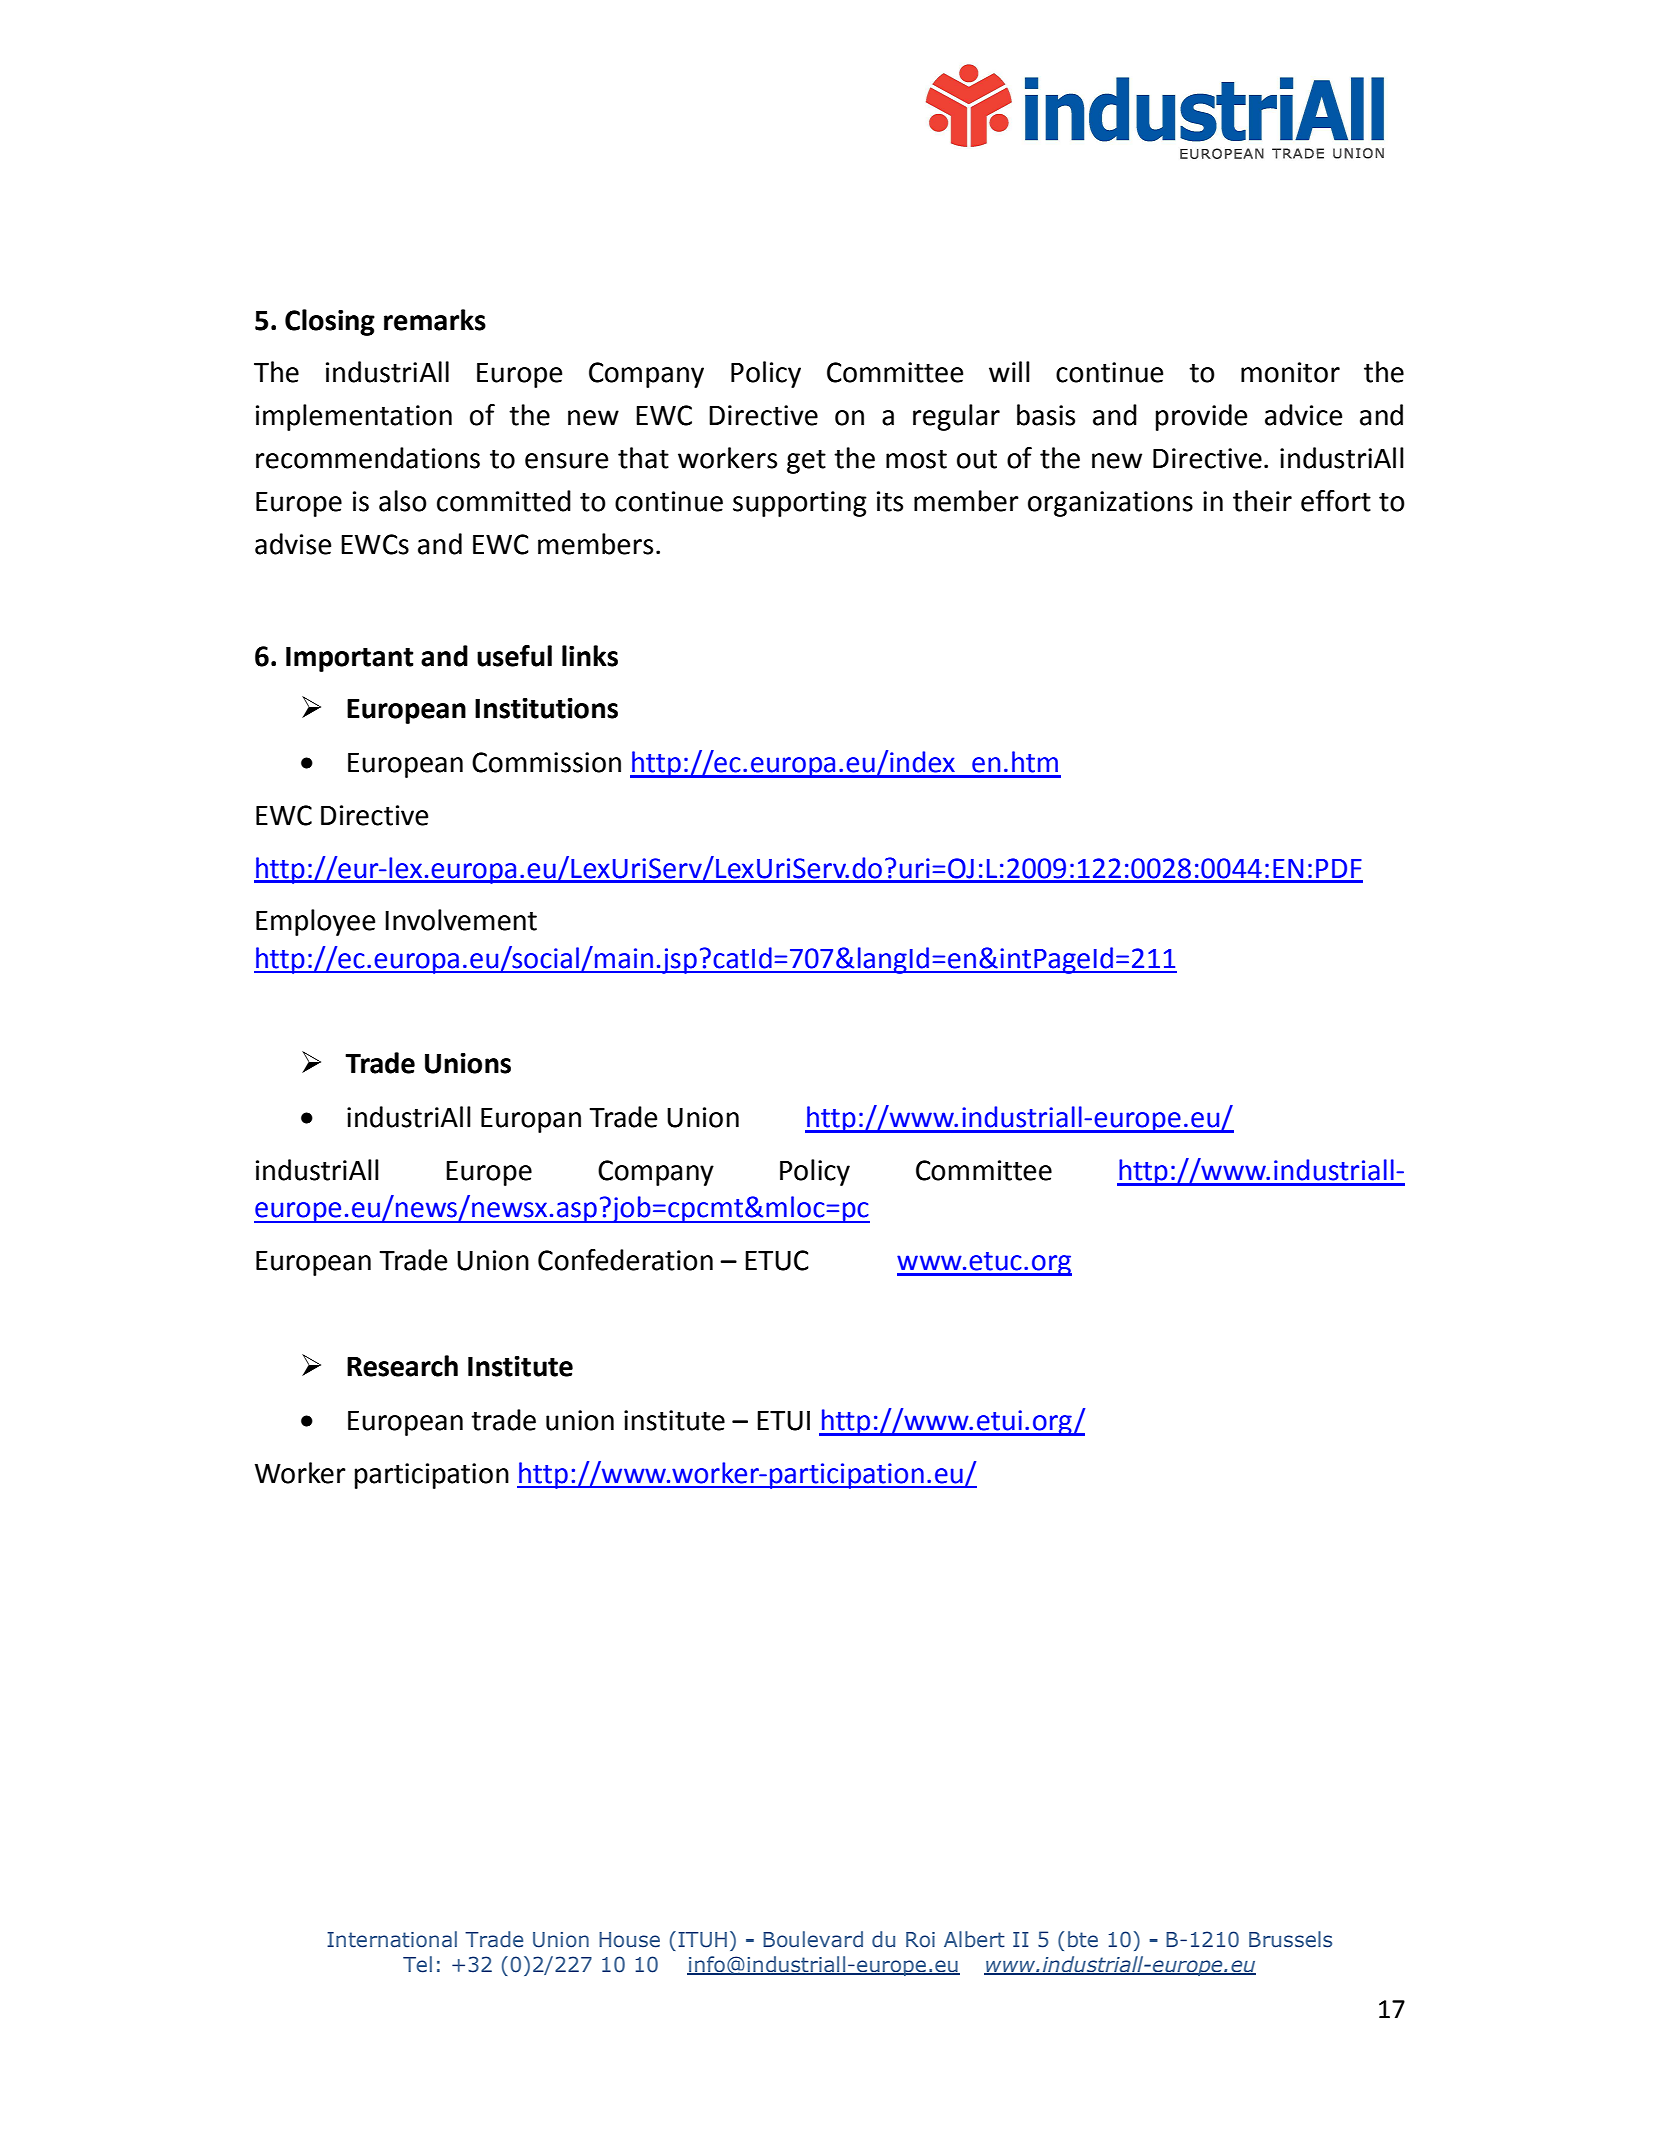  I want to click on provide, so click(1201, 417).
